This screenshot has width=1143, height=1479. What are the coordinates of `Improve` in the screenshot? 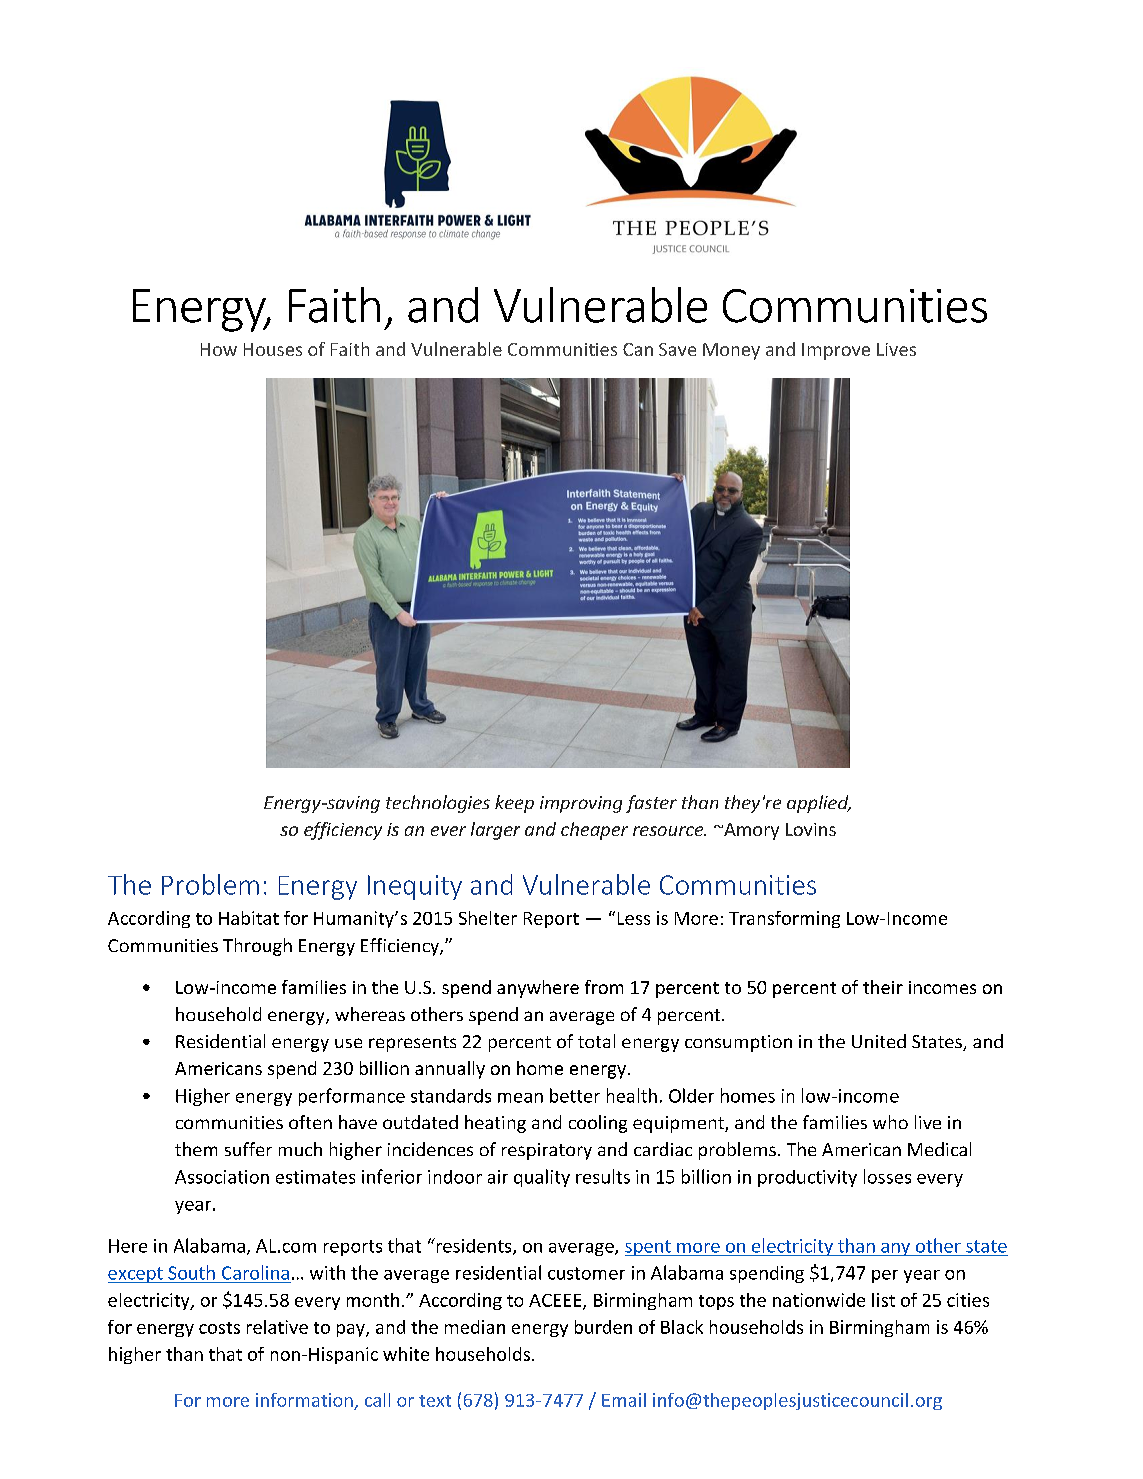 It's located at (836, 351).
